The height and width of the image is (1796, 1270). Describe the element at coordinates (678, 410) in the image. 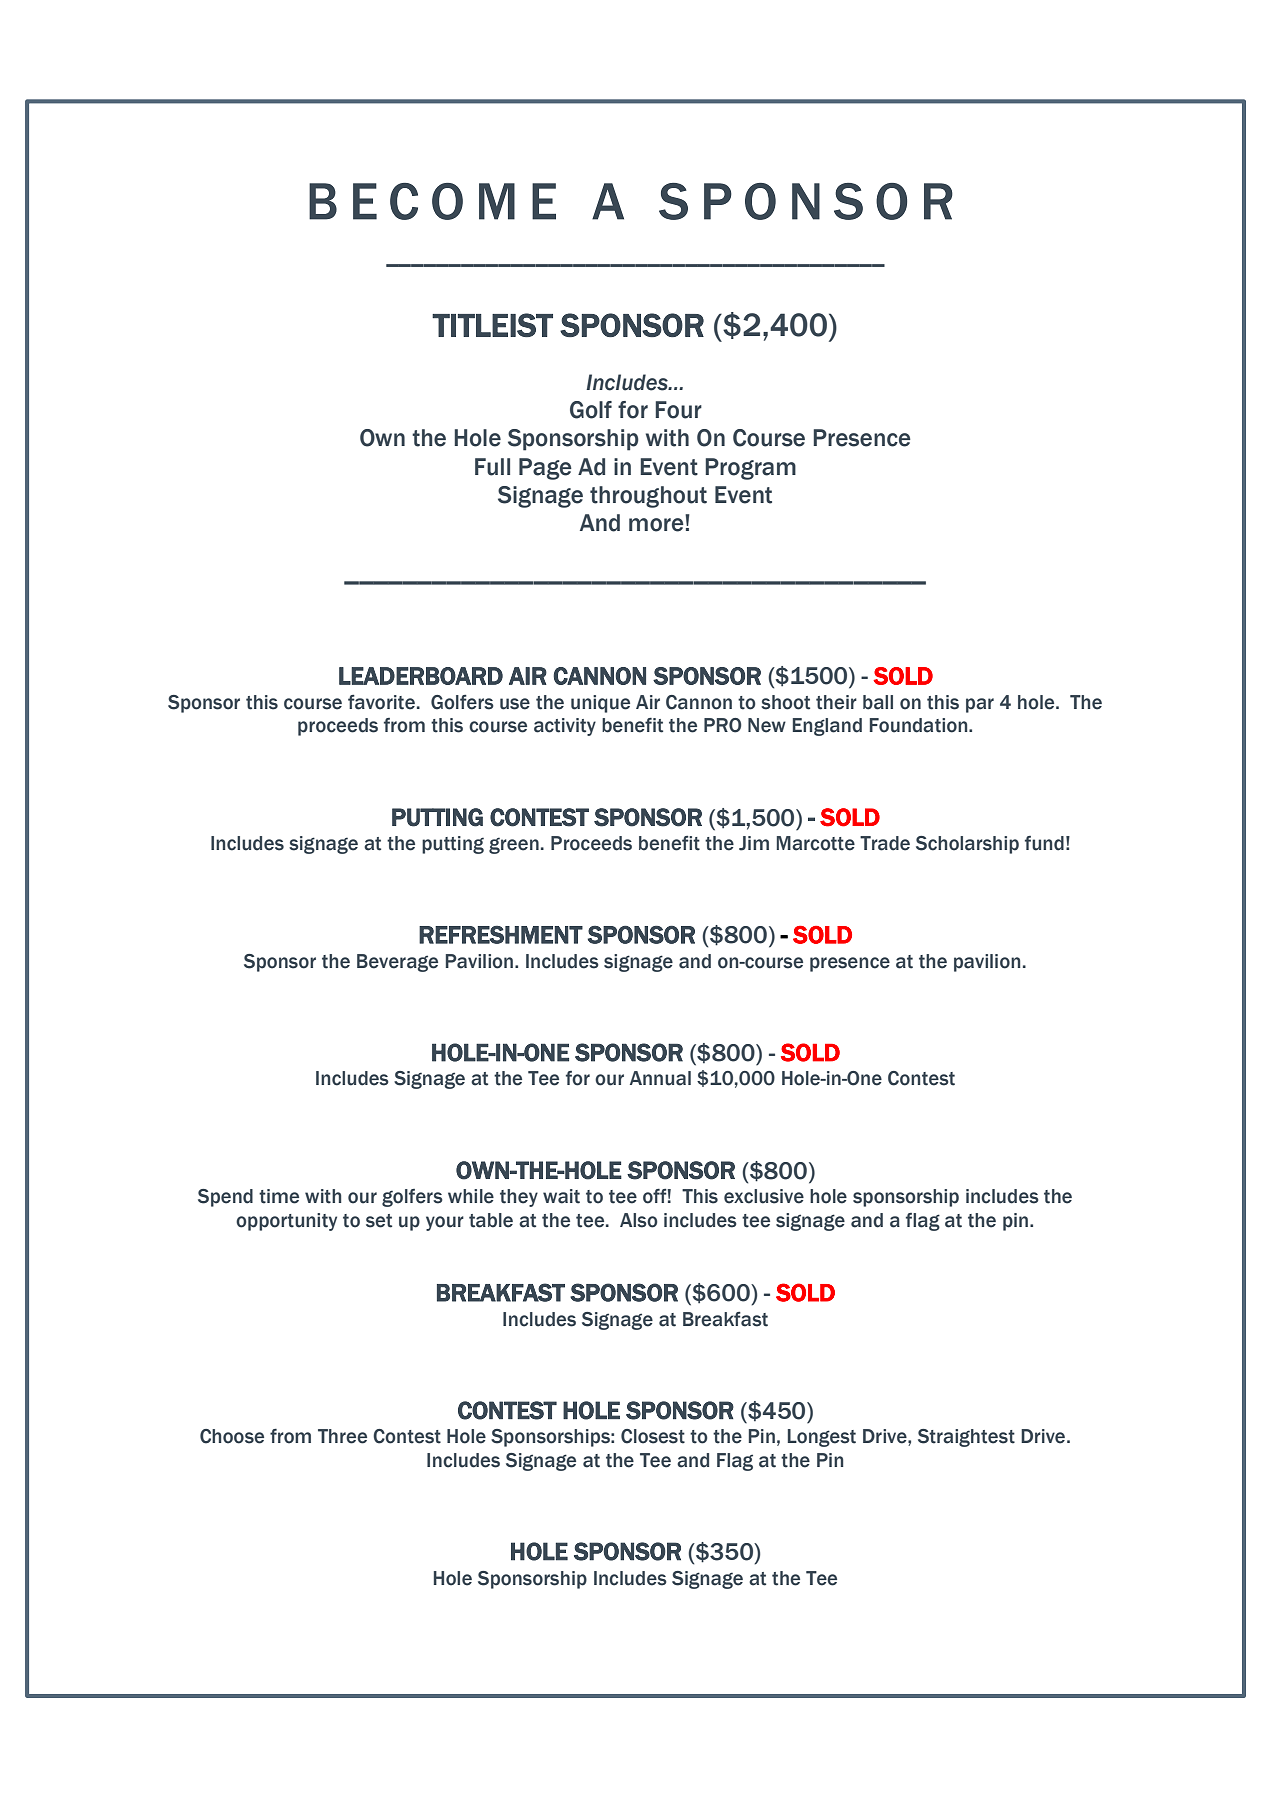

I see `Four` at that location.
